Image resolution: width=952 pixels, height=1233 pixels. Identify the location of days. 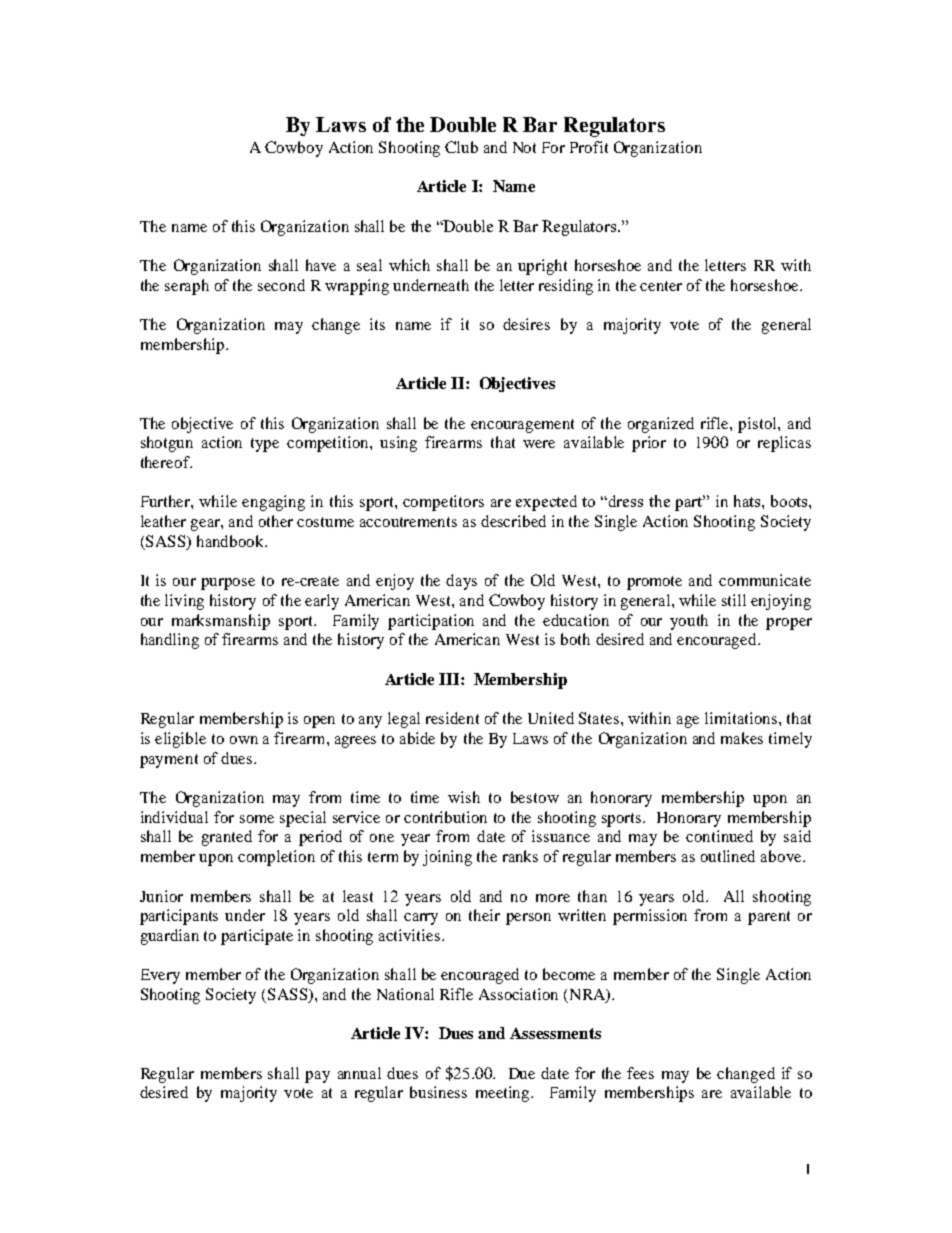
(461, 582).
